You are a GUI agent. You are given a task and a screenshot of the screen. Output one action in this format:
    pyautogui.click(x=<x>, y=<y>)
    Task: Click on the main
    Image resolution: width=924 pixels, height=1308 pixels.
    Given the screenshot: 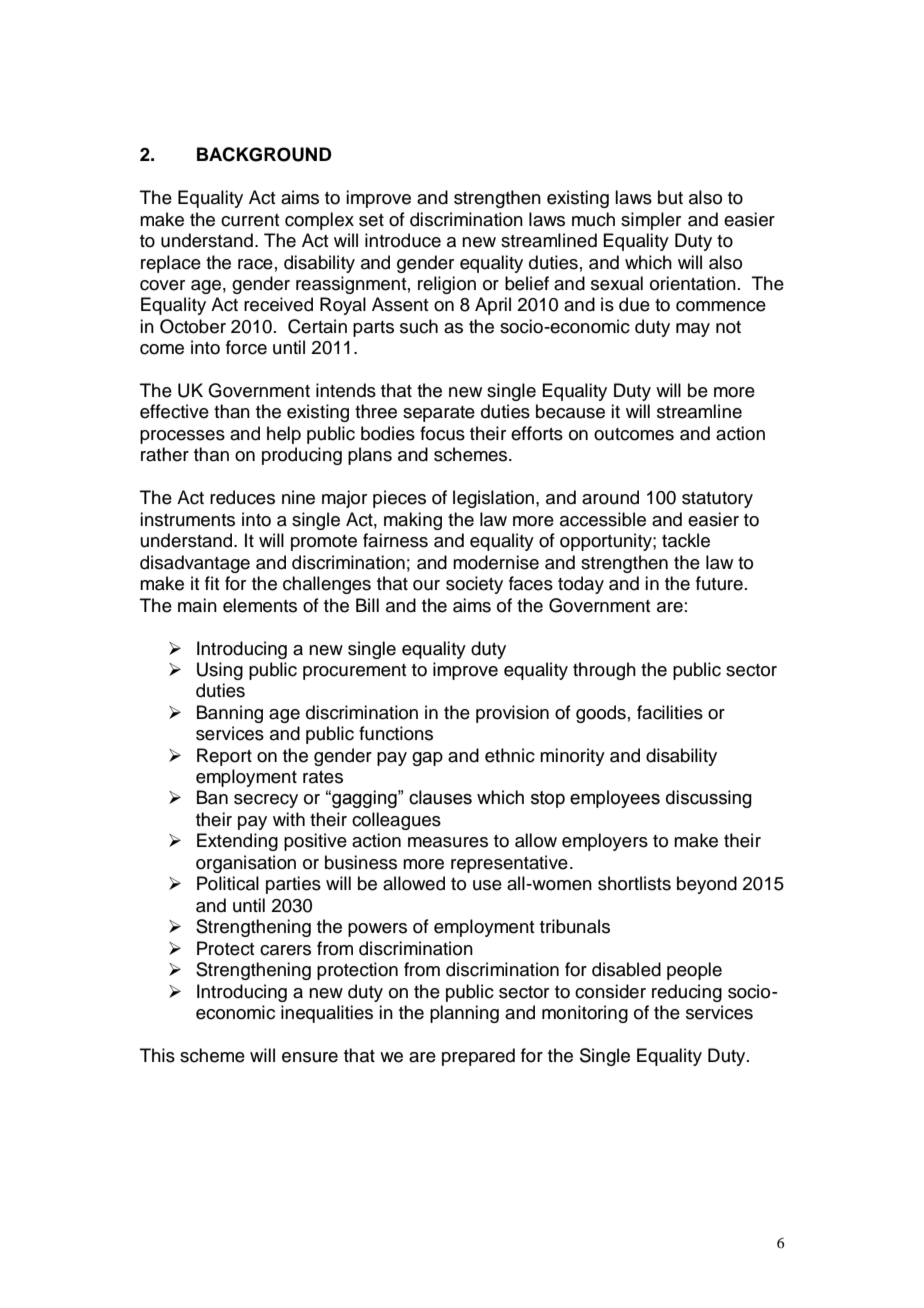 What is the action you would take?
    pyautogui.click(x=197, y=605)
